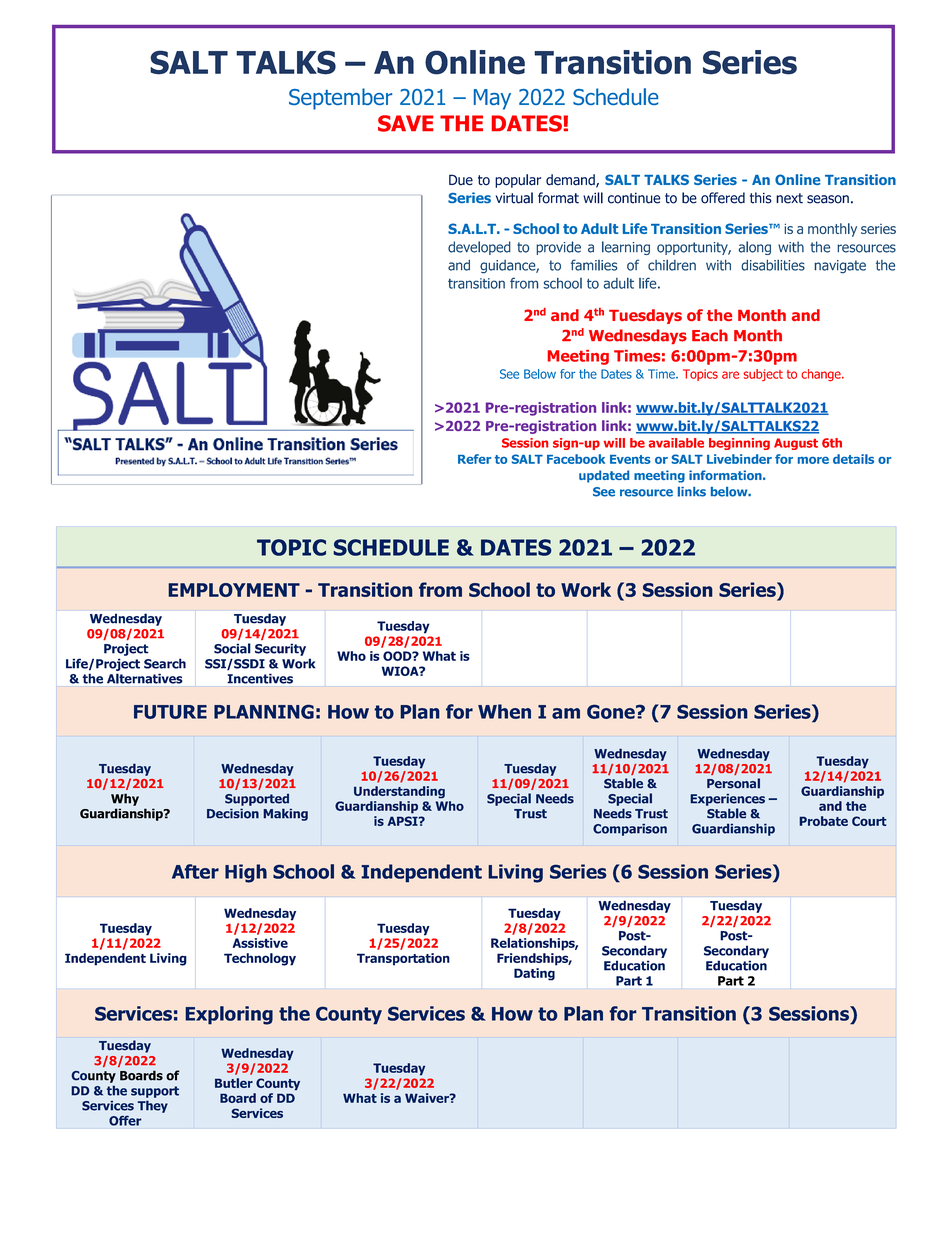 The image size is (952, 1233). Describe the element at coordinates (813, 460) in the screenshot. I see `more` at that location.
